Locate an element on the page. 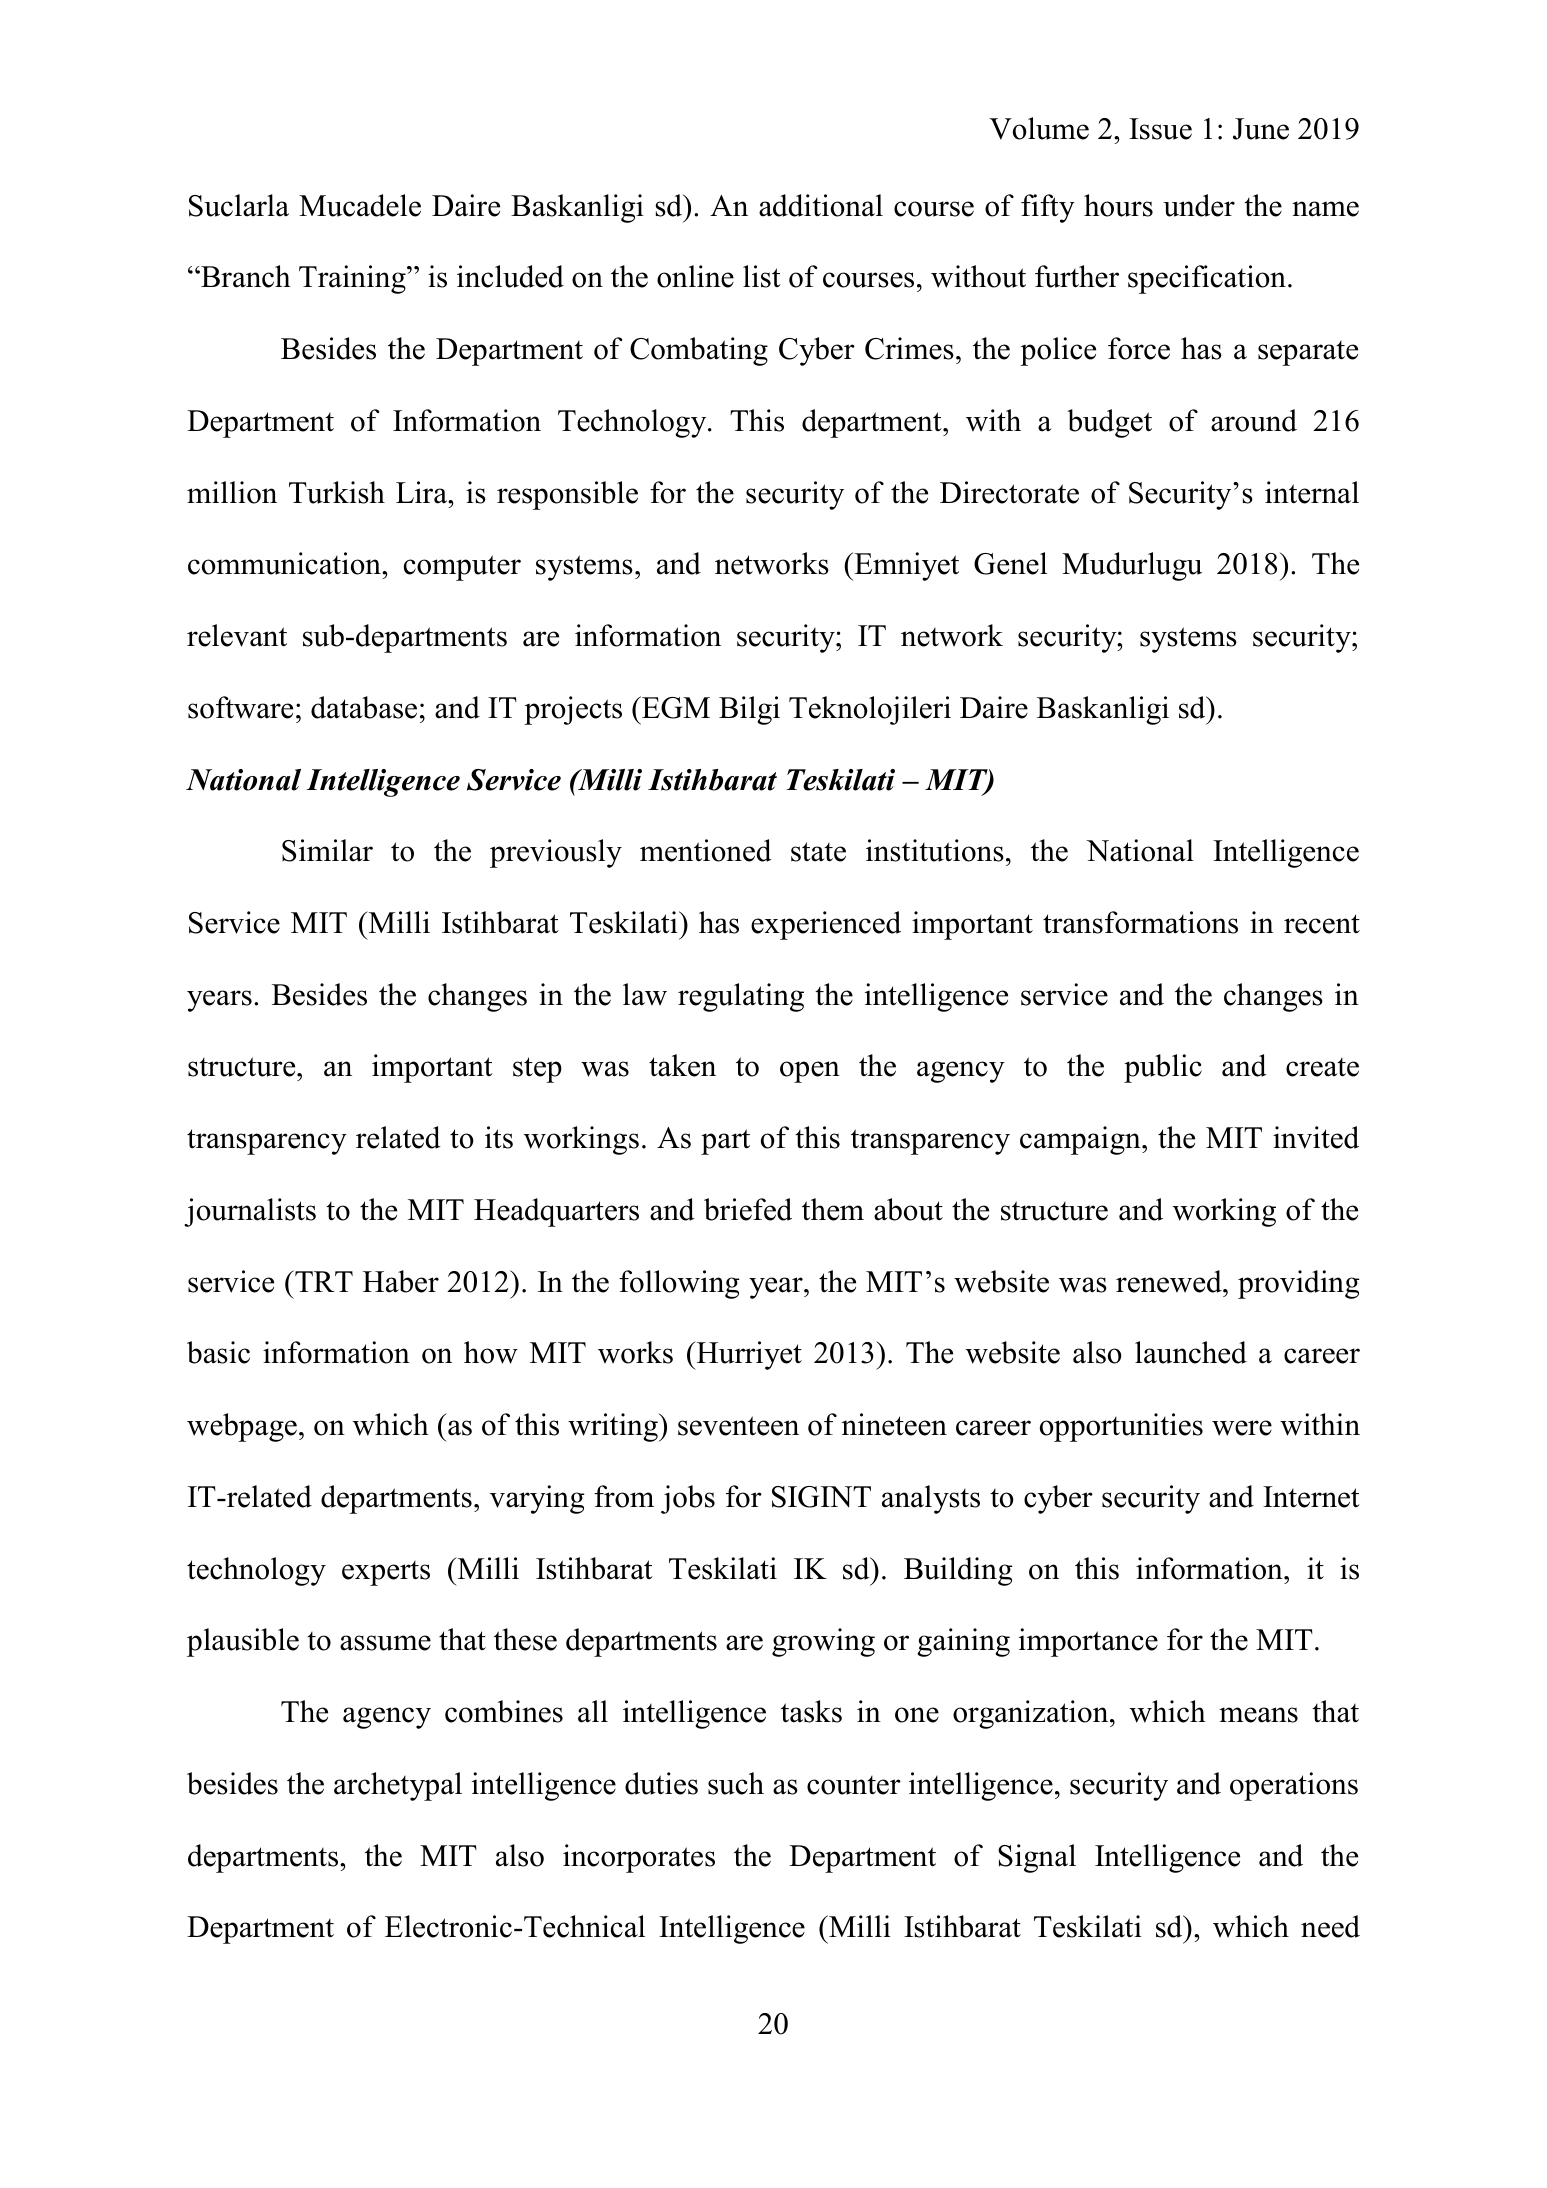  step is located at coordinates (537, 1070).
